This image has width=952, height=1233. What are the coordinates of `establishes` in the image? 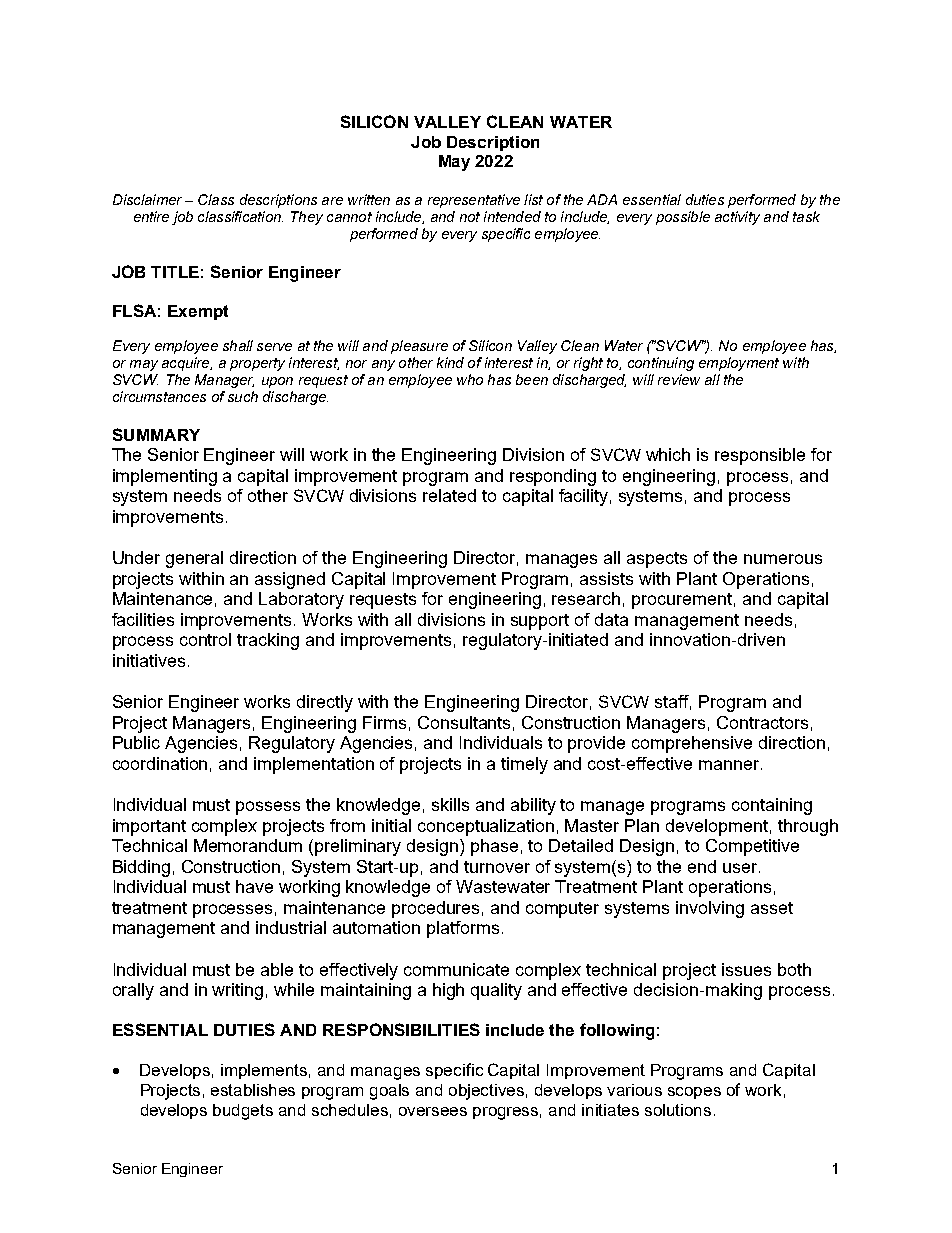 It's located at (253, 1090).
